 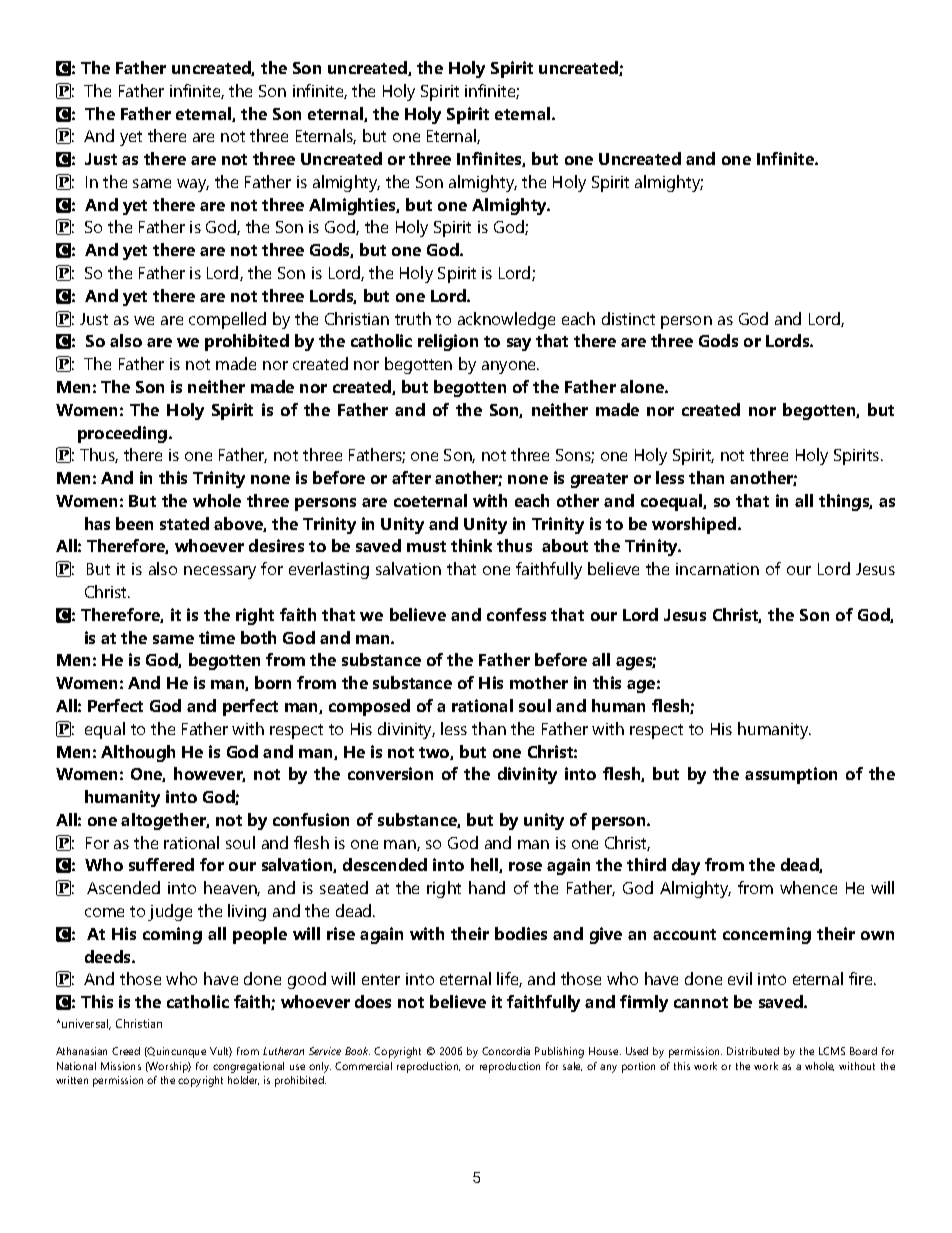 What do you see at coordinates (227, 320) in the image?
I see `compelled` at bounding box center [227, 320].
